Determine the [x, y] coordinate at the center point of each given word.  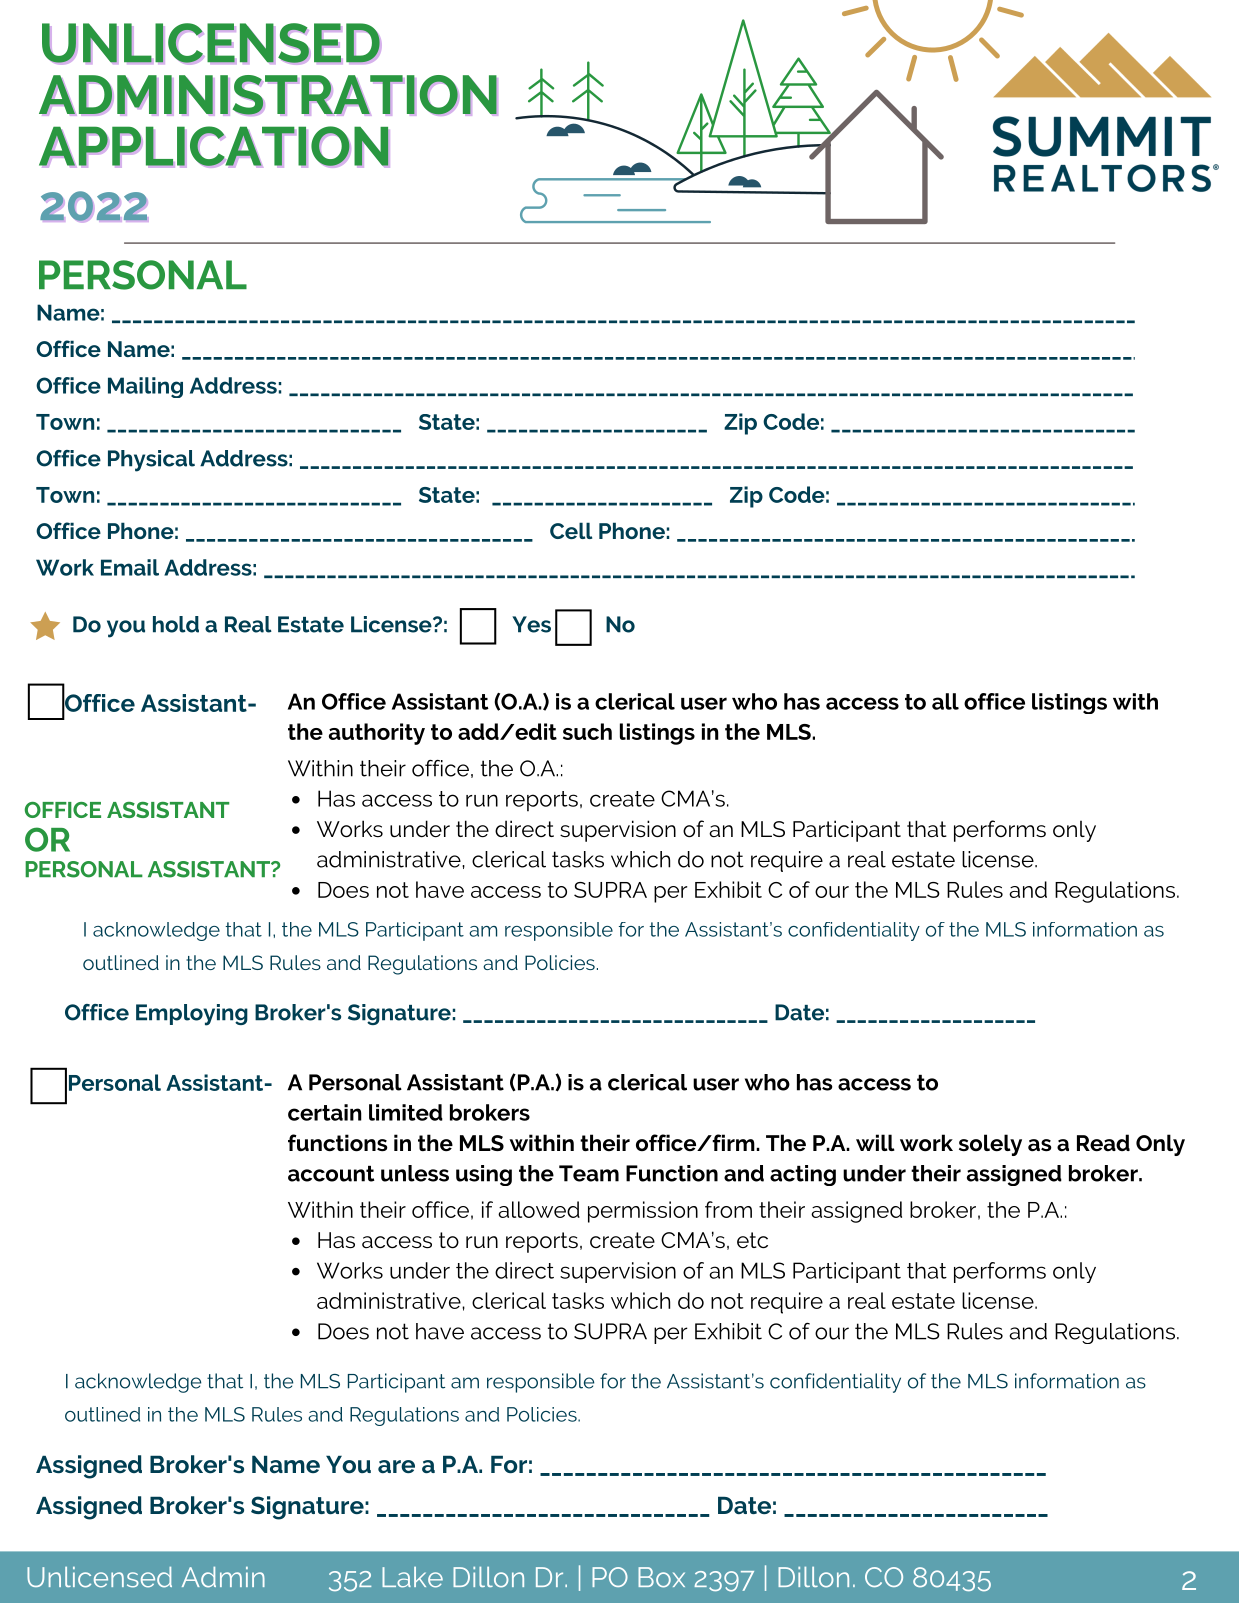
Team [589, 1173]
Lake [412, 1577]
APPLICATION [214, 146]
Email [130, 567]
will [875, 1142]
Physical [151, 461]
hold [176, 624]
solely [990, 1145]
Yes [531, 624]
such [587, 731]
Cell [571, 530]
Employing [192, 1015]
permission [643, 1212]
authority [377, 734]
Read [1103, 1143]
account [331, 1174]
